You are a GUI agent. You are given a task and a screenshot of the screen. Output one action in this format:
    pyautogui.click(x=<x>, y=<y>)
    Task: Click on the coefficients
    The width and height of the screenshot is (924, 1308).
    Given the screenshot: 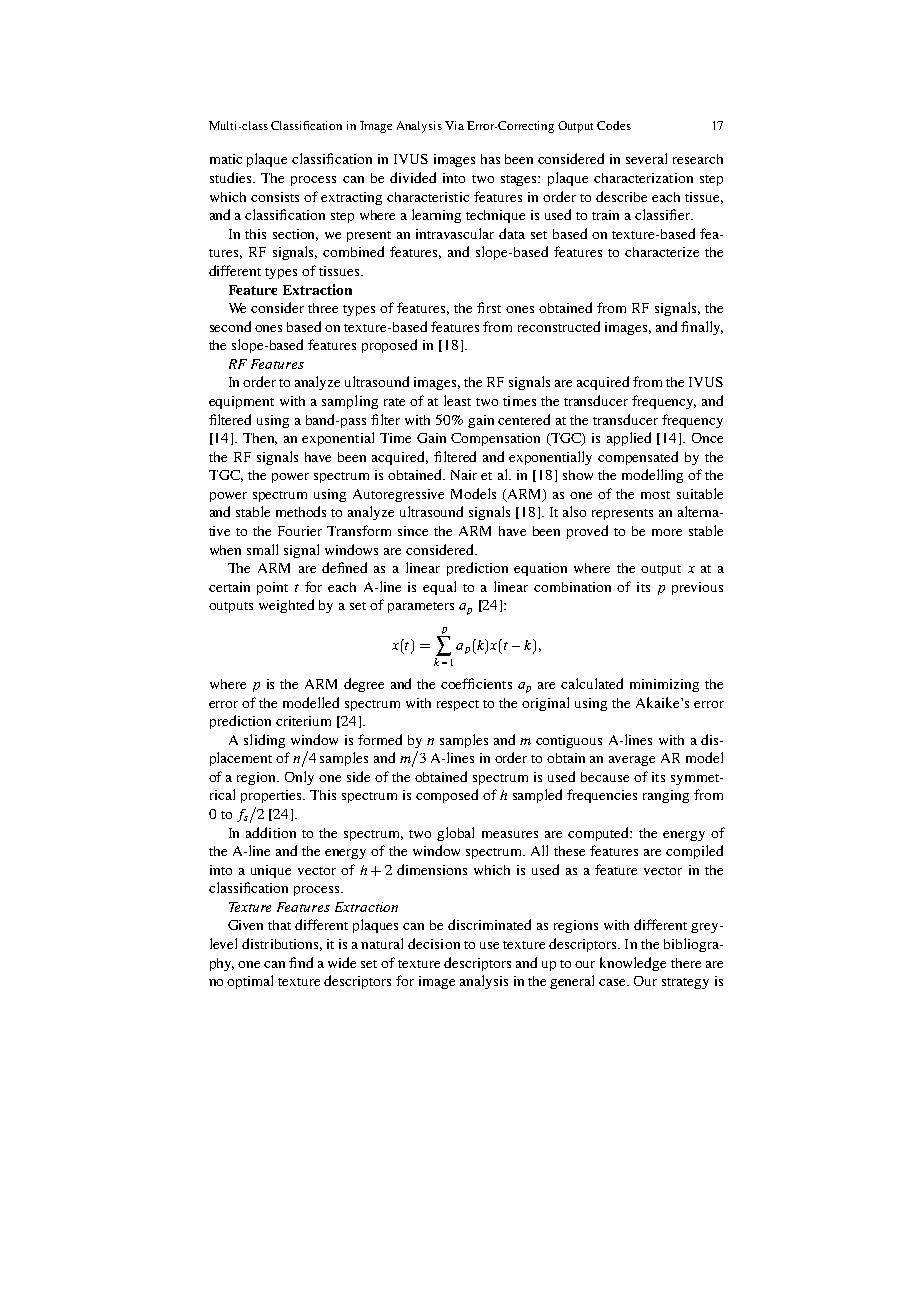 What is the action you would take?
    pyautogui.click(x=476, y=683)
